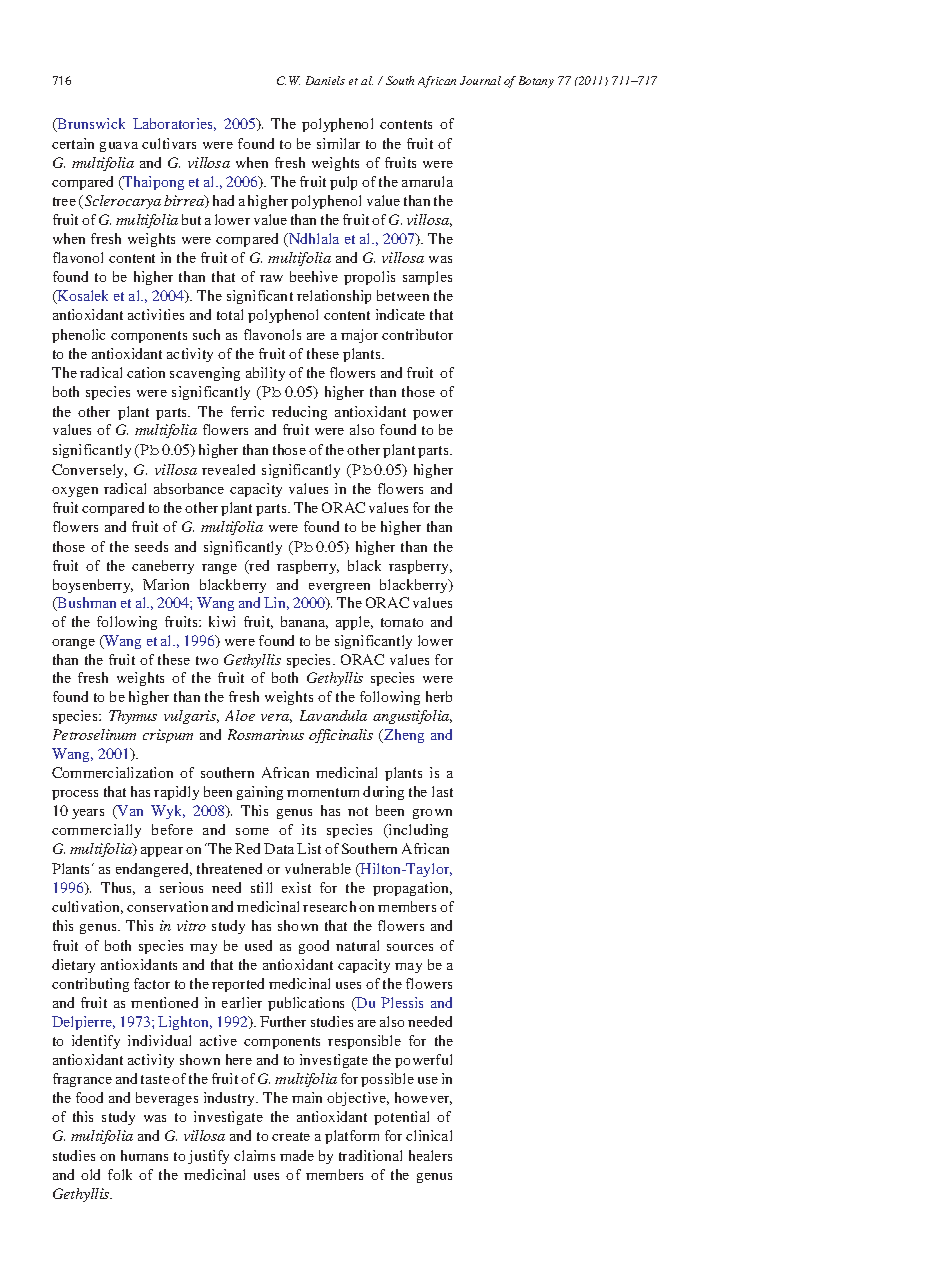  I want to click on propagation, so click(412, 889).
